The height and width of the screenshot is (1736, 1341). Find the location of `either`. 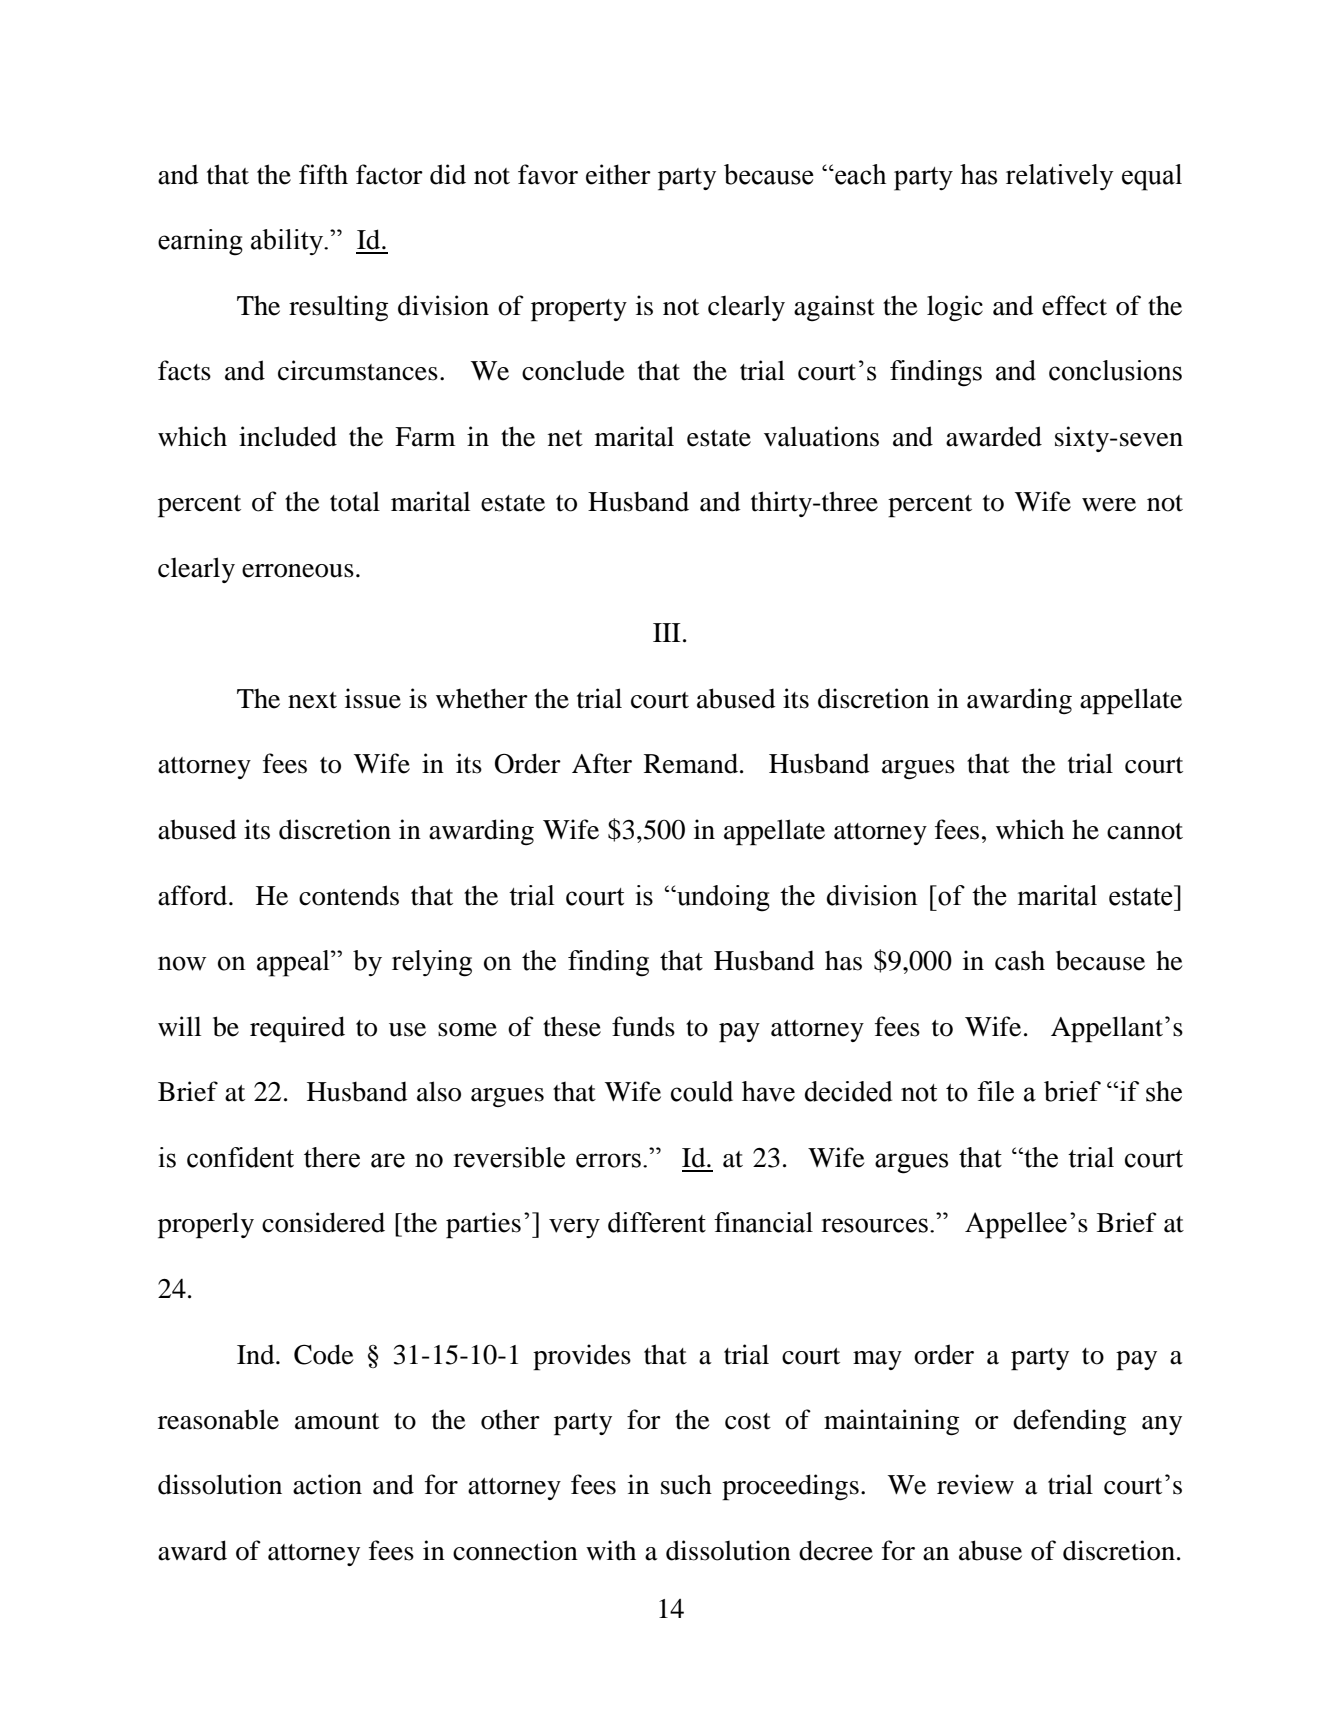

either is located at coordinates (618, 174).
